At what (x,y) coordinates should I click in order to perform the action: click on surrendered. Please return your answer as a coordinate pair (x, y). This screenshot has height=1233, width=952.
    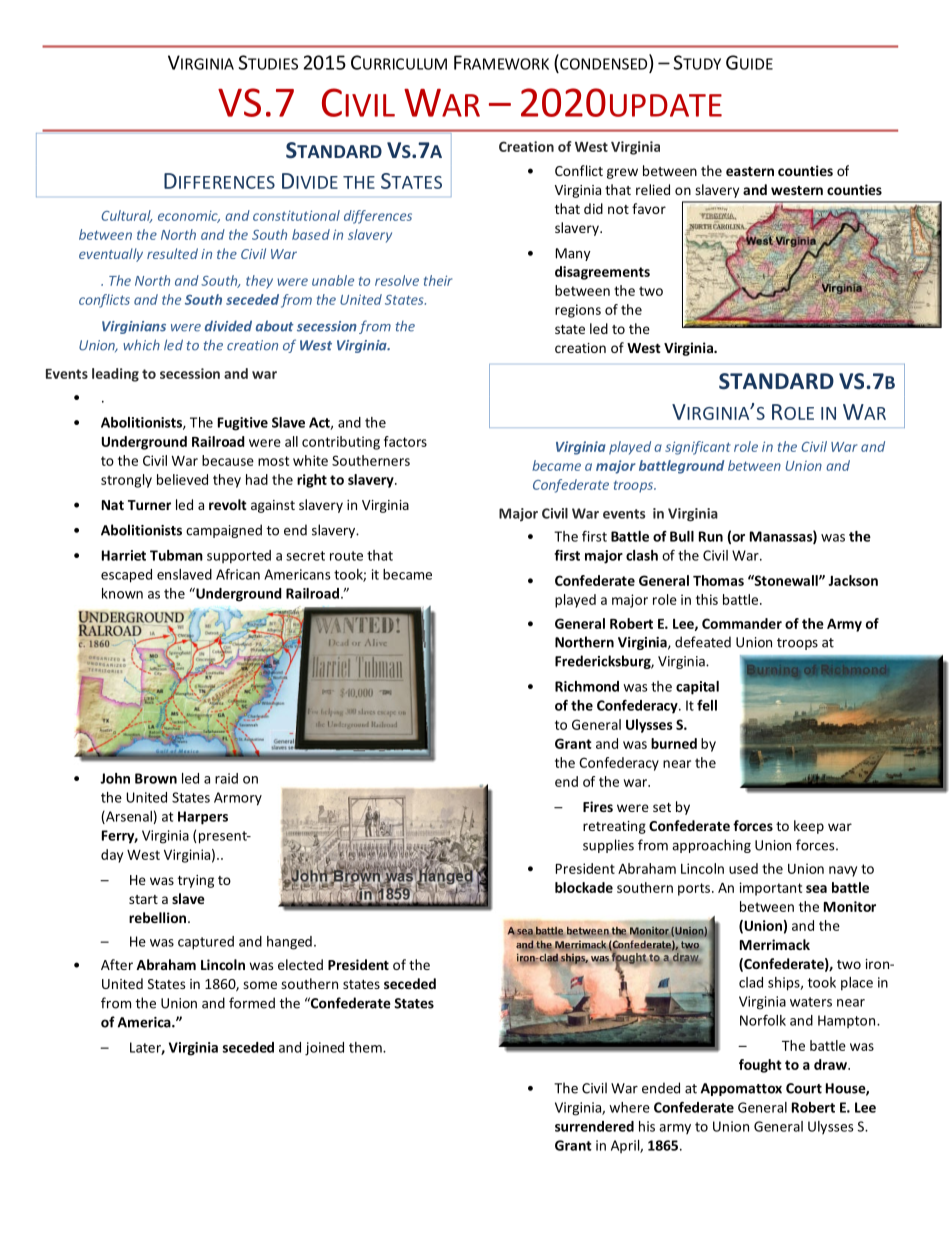
    Looking at the image, I should click on (594, 1126).
